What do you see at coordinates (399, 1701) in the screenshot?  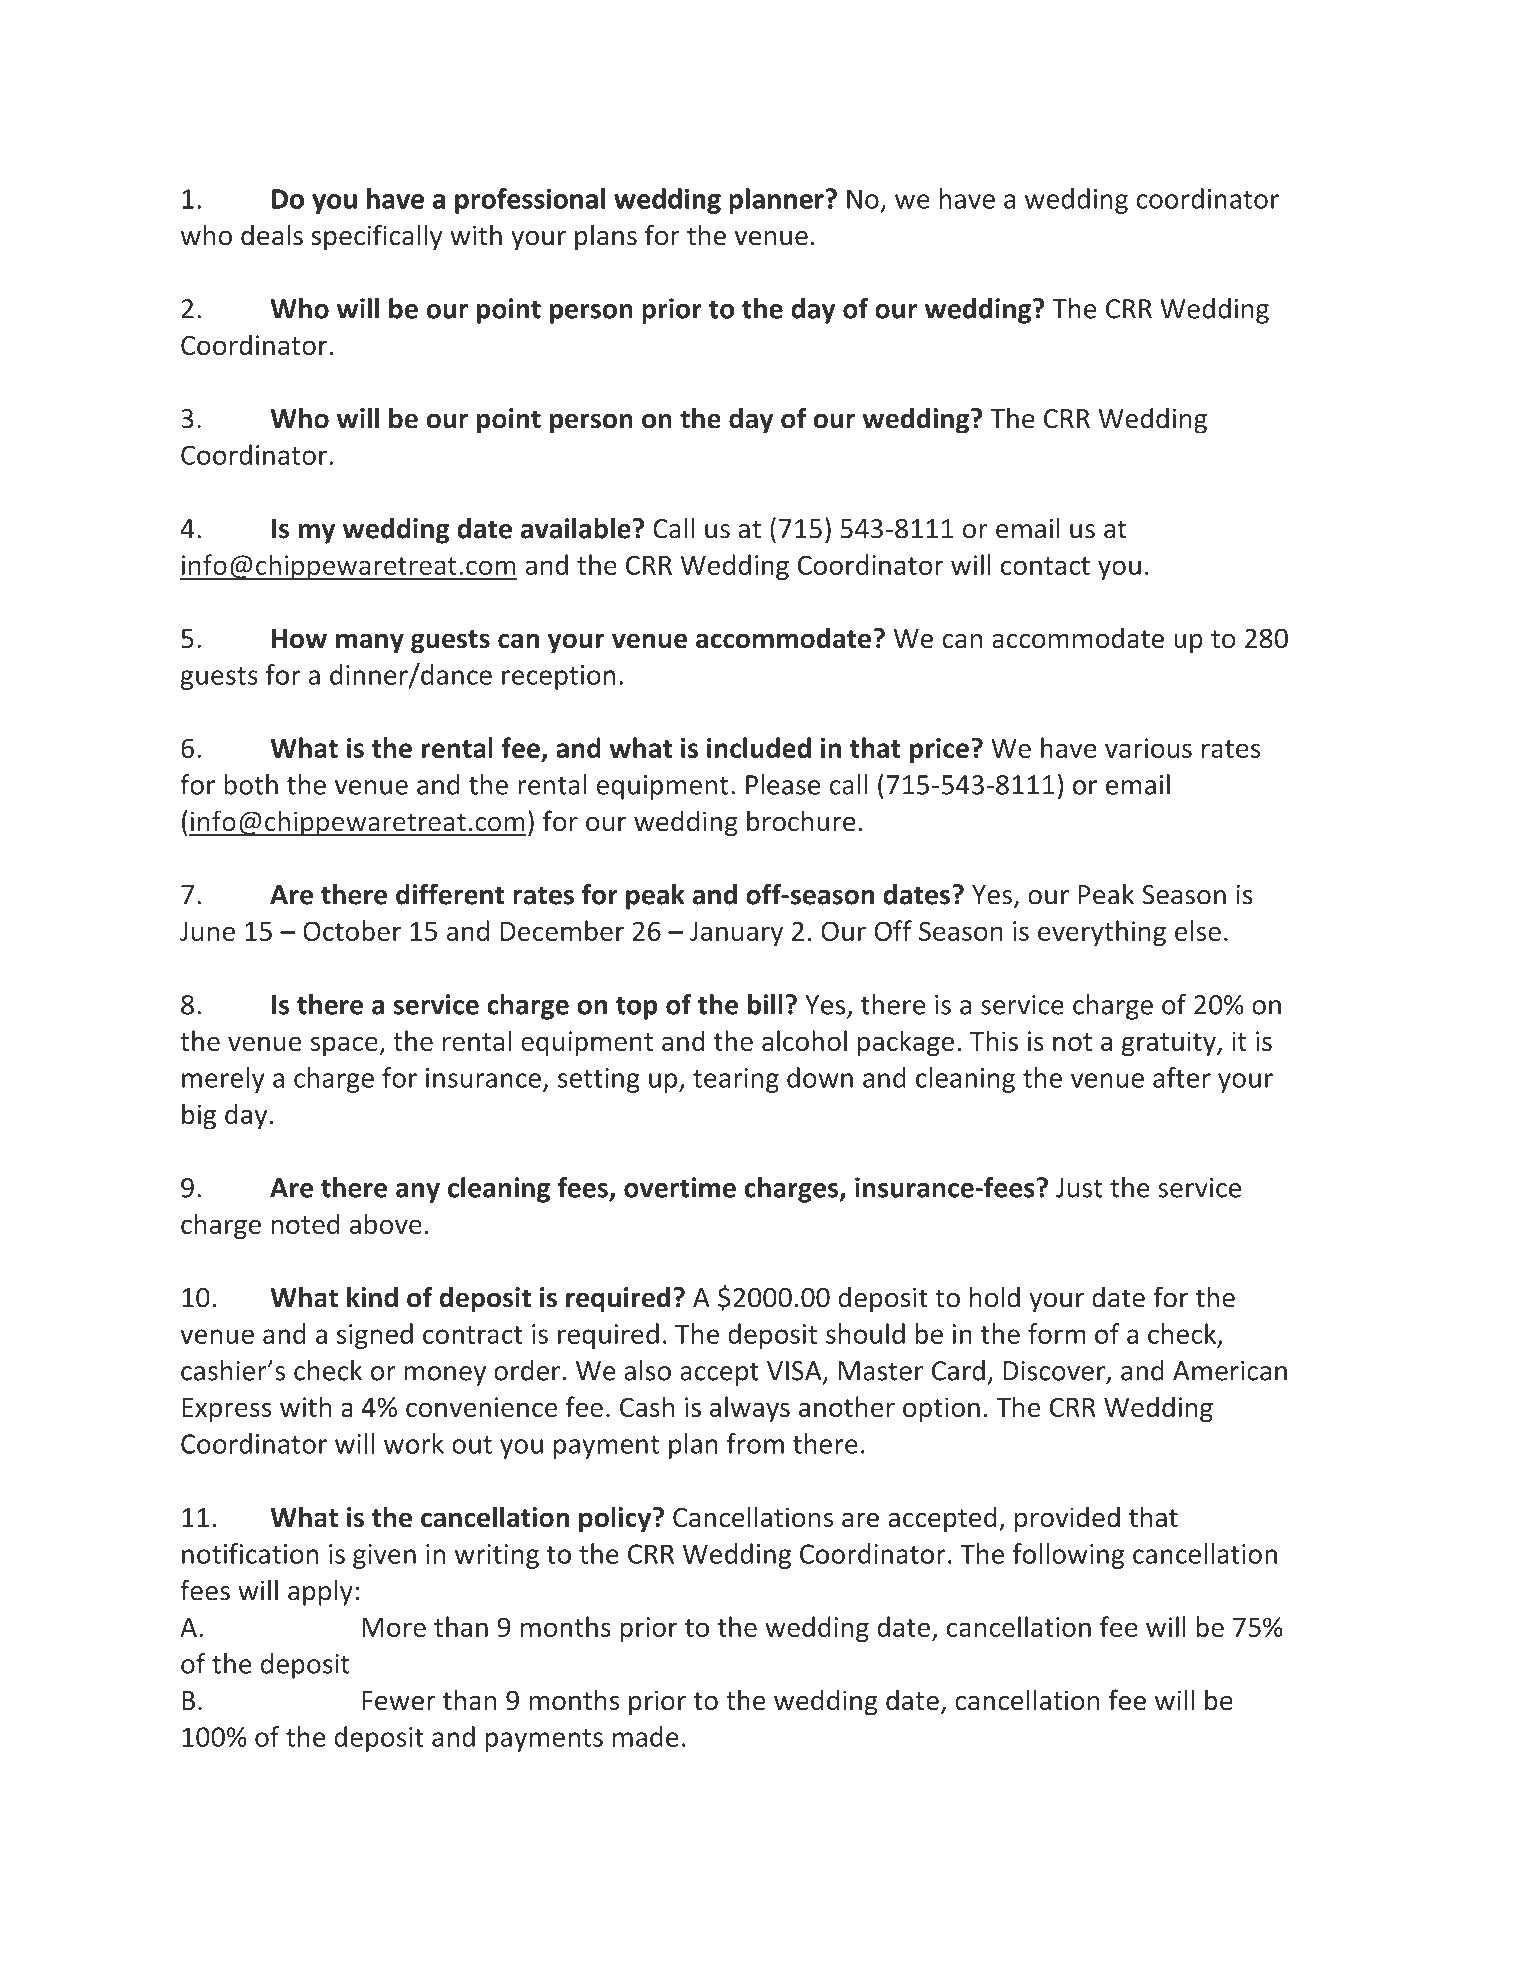 I see `Fewer` at bounding box center [399, 1701].
